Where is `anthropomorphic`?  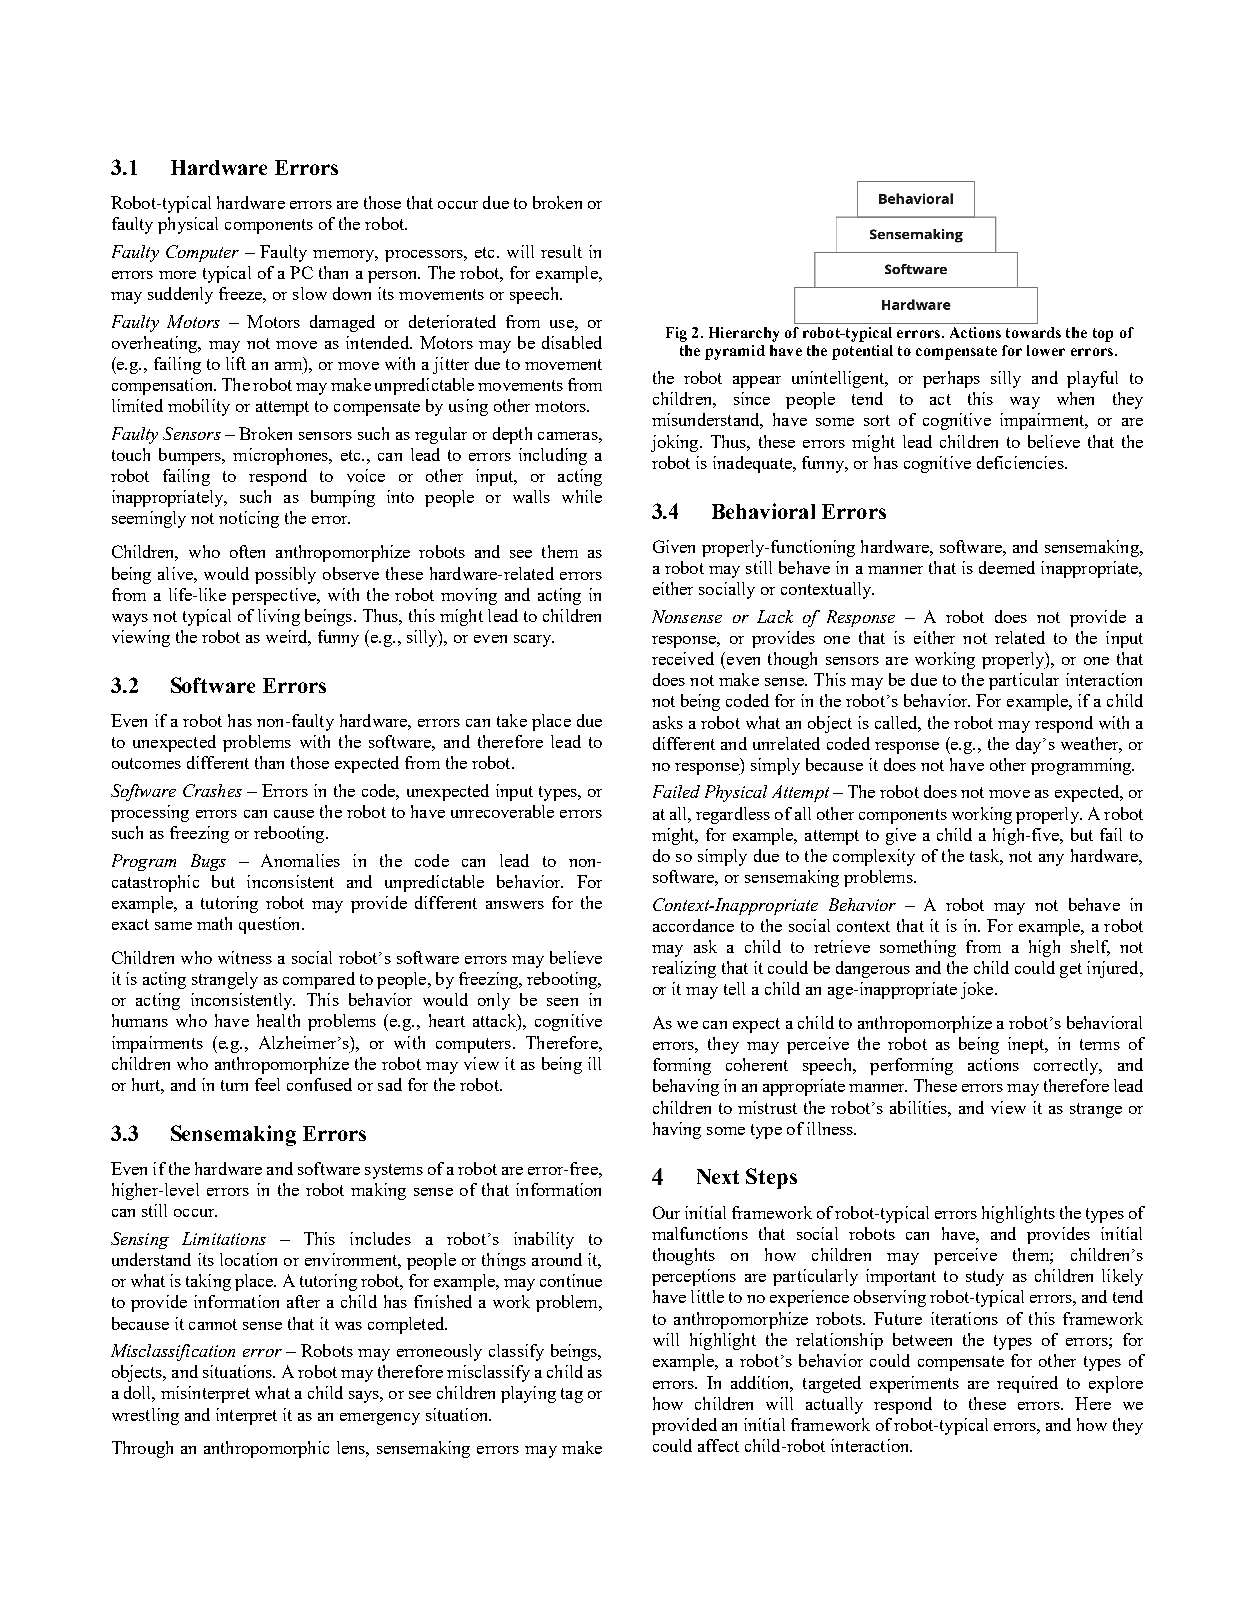
anthropomorphic is located at coordinates (266, 1449).
